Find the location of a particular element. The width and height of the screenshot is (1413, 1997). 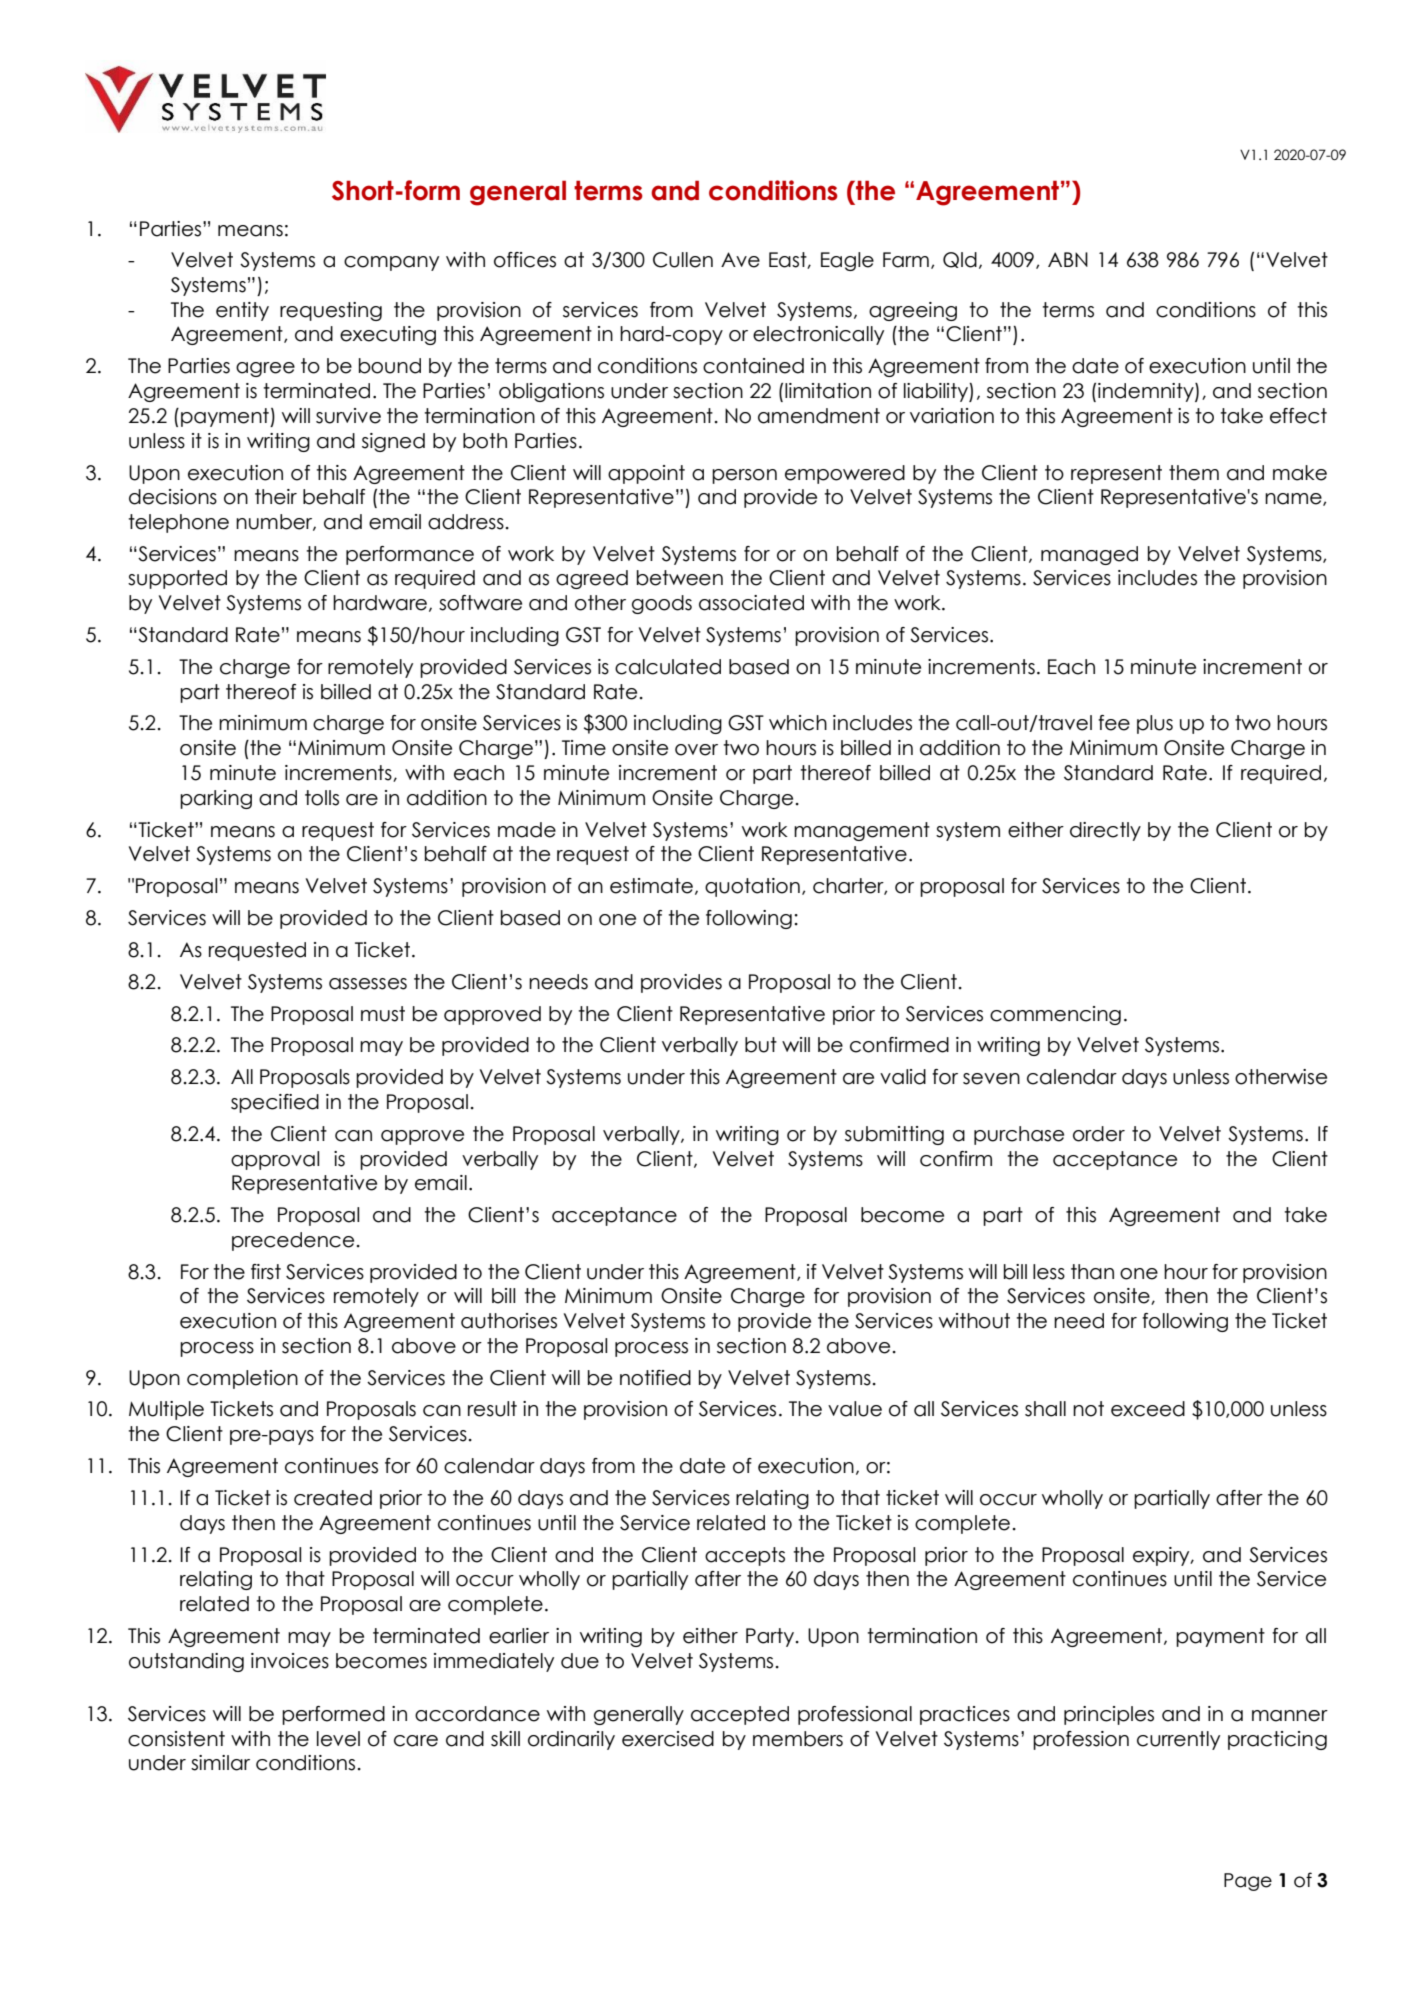

similar is located at coordinates (220, 1763).
